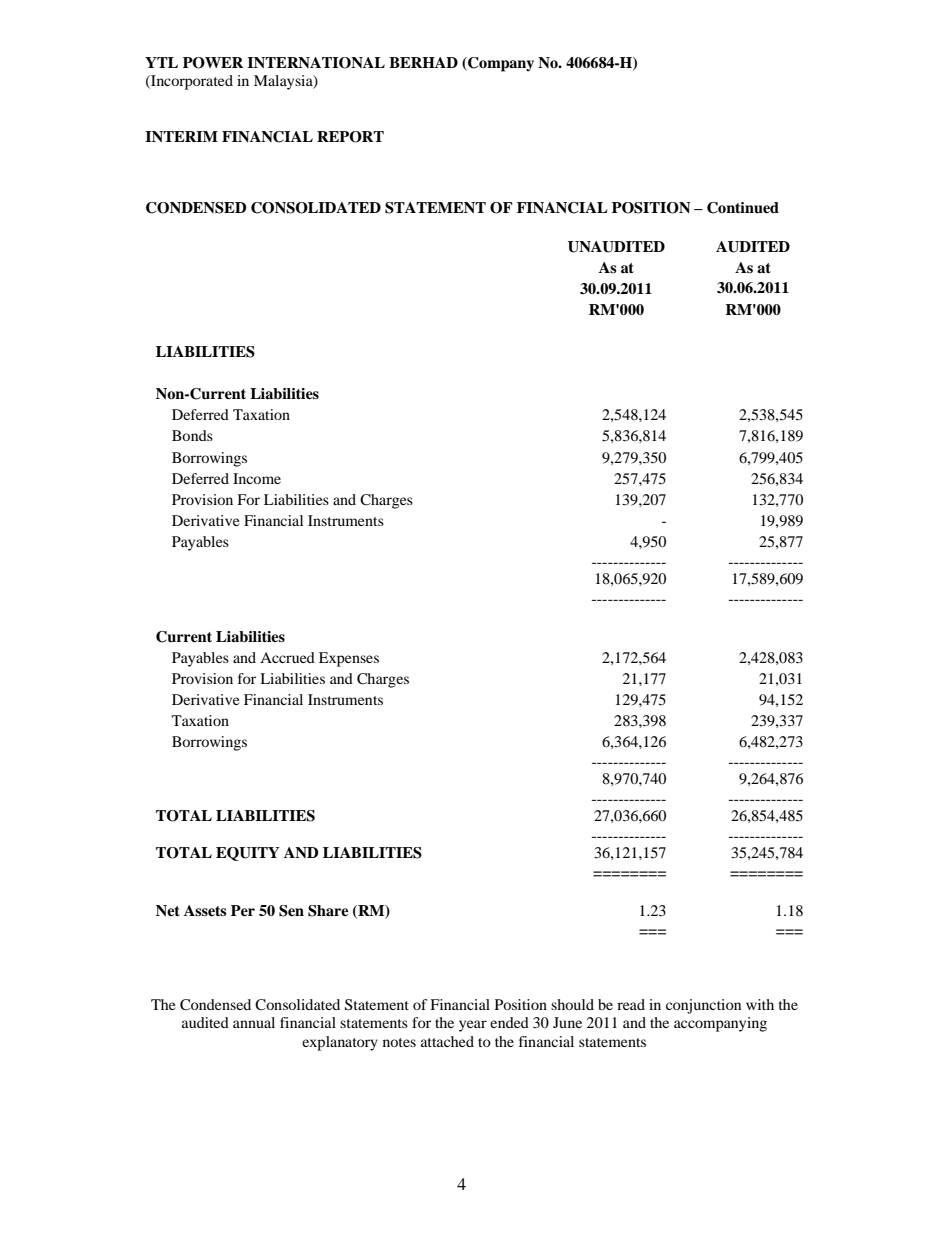 This document has height=1233, width=952. I want to click on BERHAD, so click(423, 62).
